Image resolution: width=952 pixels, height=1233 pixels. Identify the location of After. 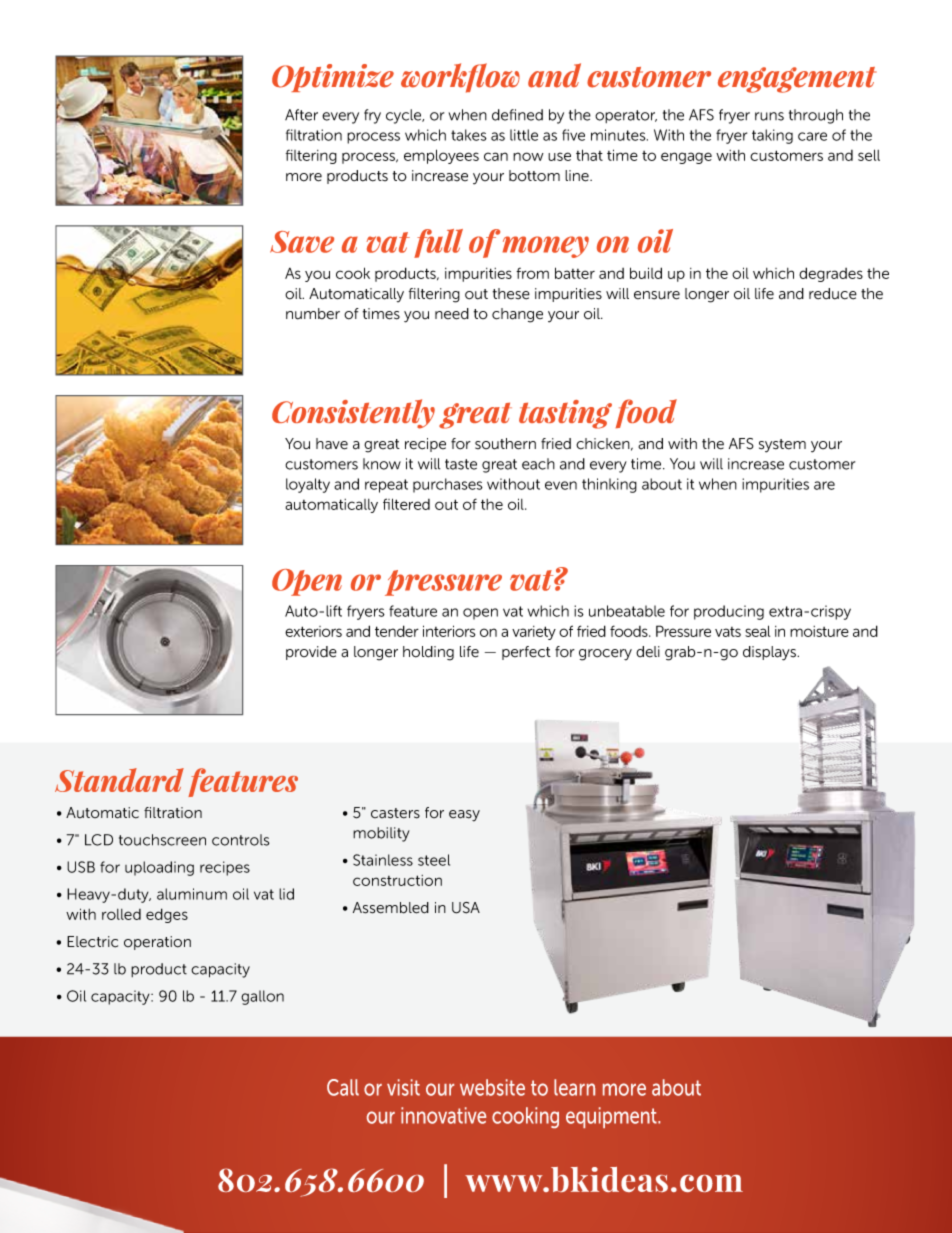
(301, 115).
